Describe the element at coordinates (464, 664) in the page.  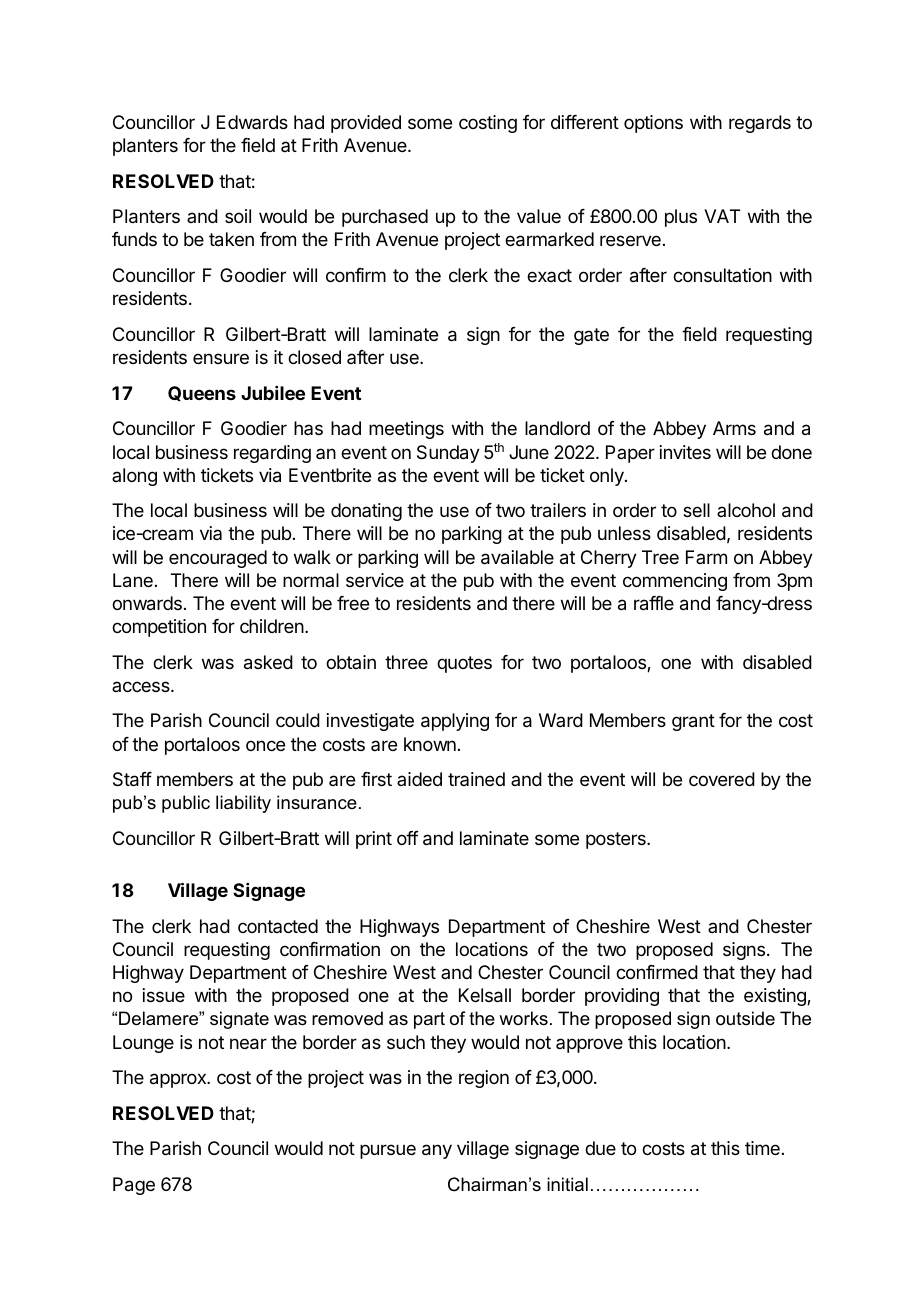
I see `quotes` at that location.
